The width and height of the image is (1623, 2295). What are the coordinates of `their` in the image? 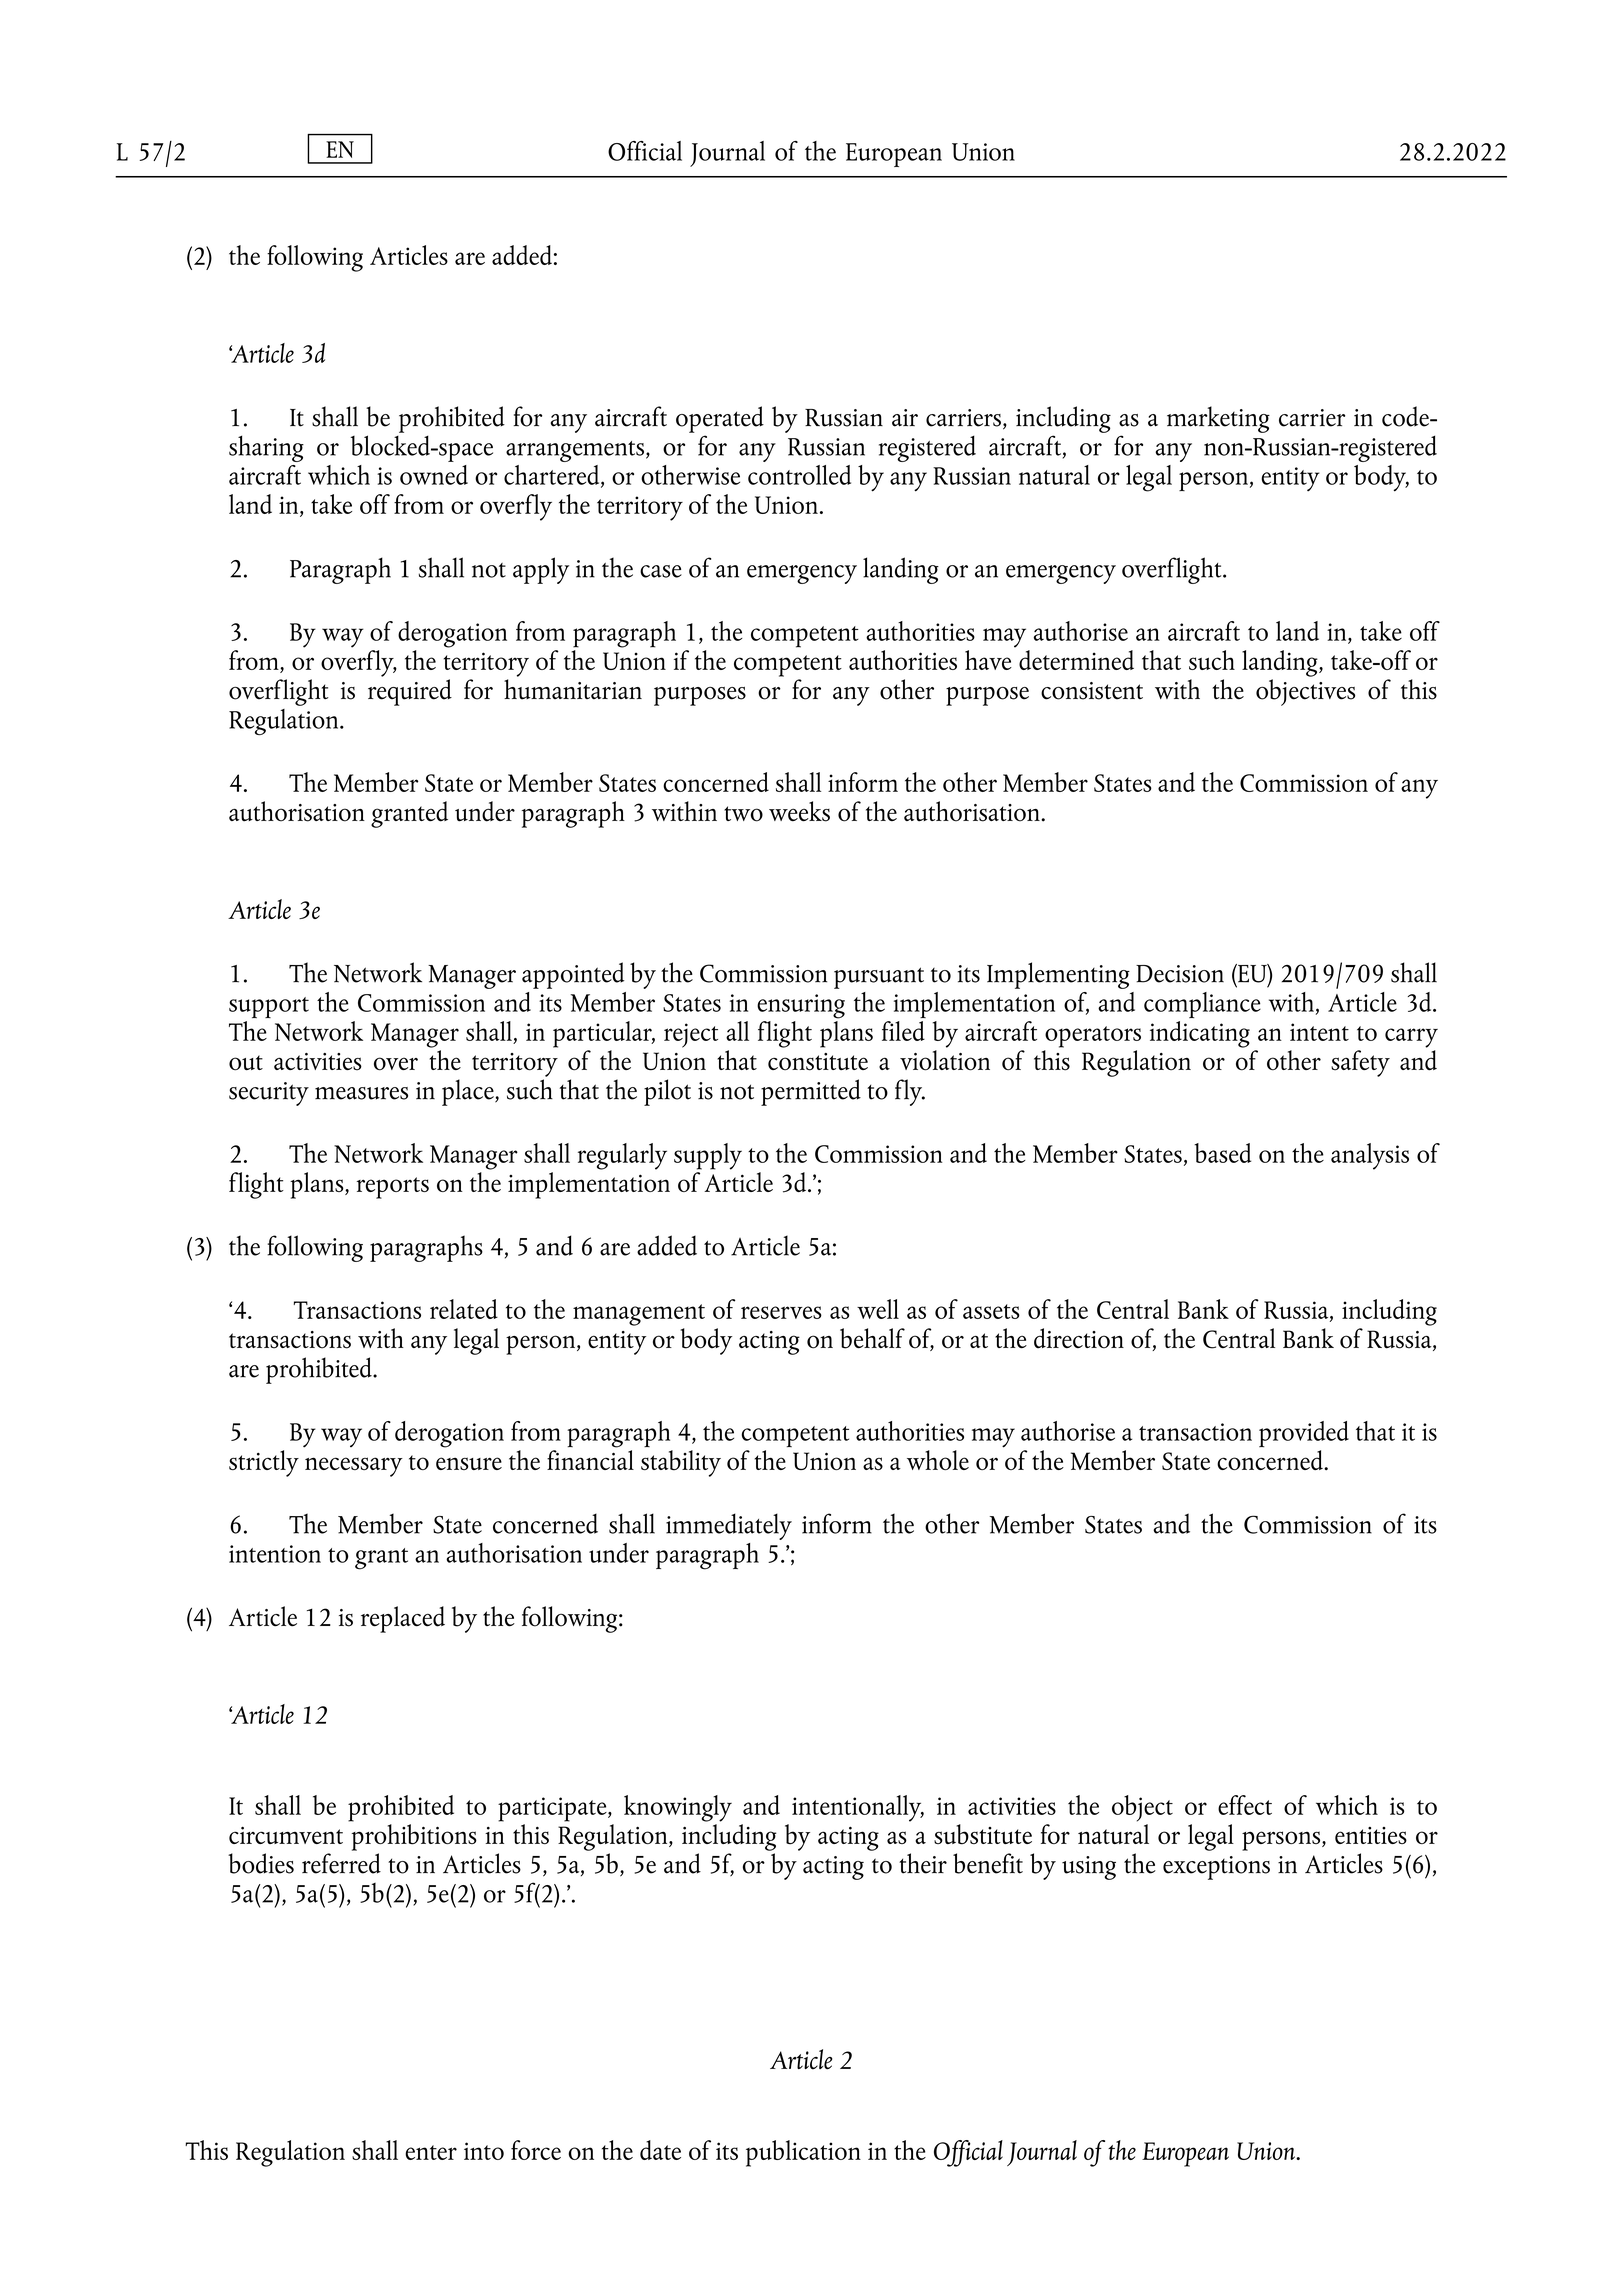 It's located at (923, 1863).
